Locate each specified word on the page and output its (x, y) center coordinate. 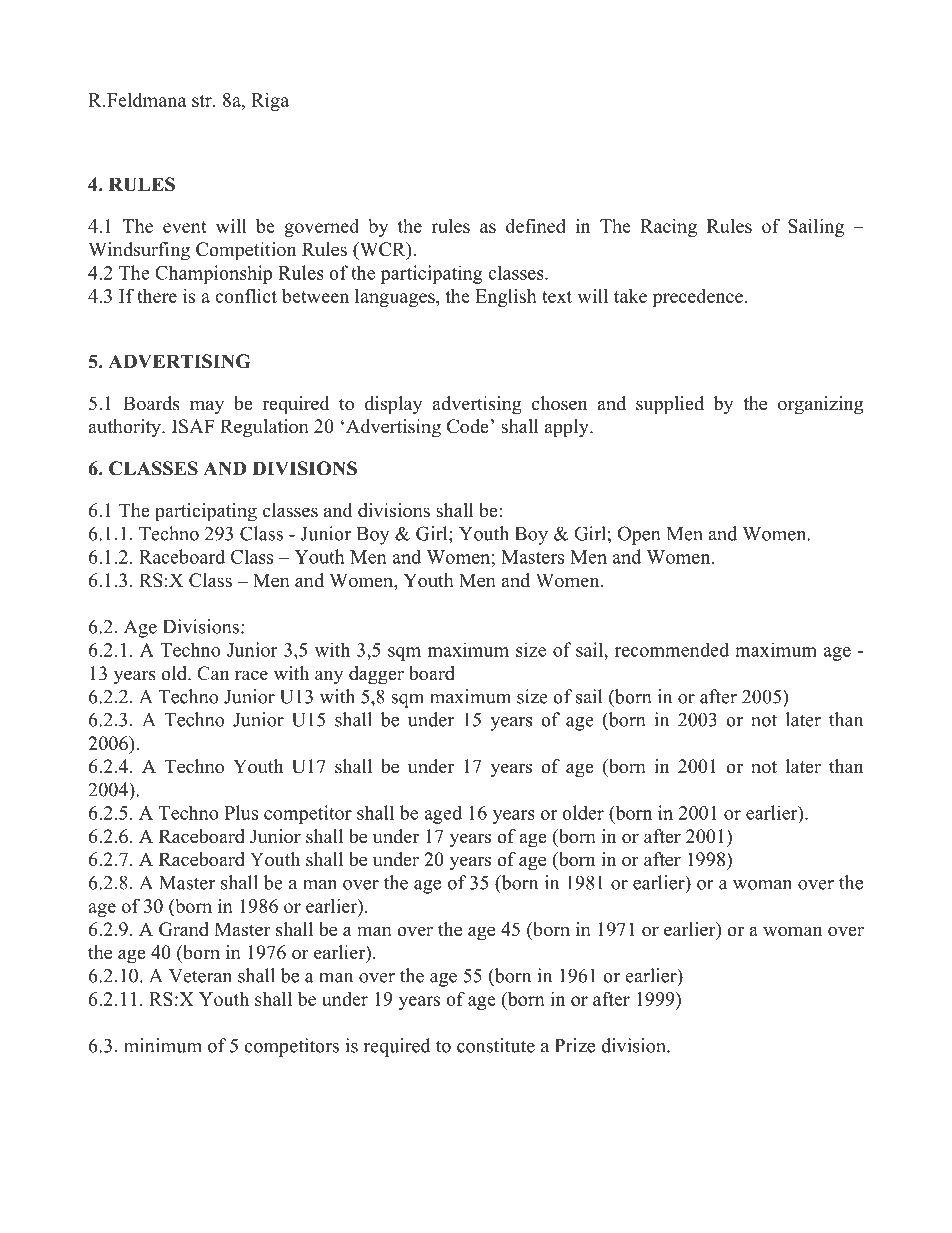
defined (536, 226)
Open (639, 535)
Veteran (200, 976)
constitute (496, 1045)
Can (213, 673)
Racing (668, 228)
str (203, 101)
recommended (672, 649)
